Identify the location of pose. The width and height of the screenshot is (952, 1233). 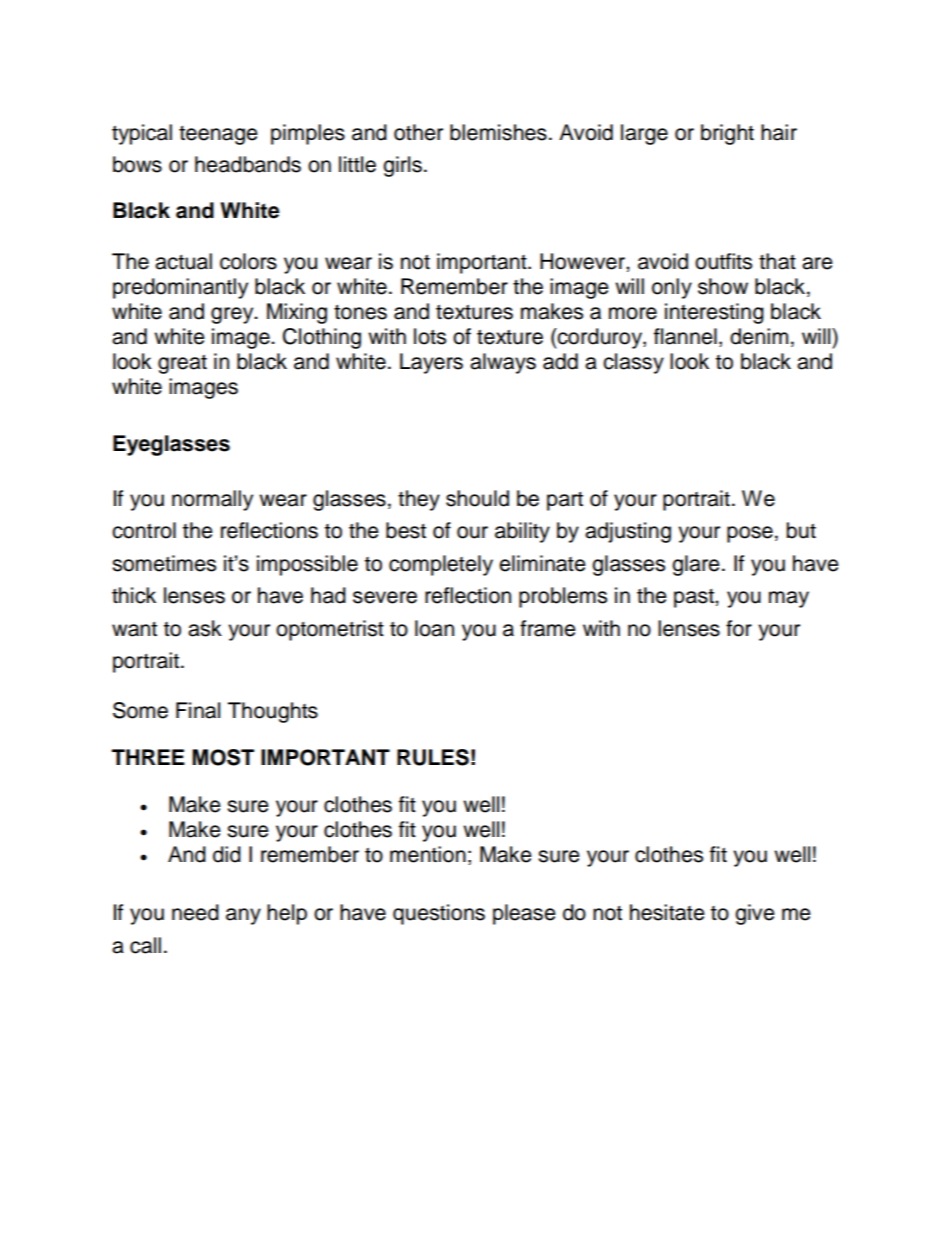
(750, 534).
